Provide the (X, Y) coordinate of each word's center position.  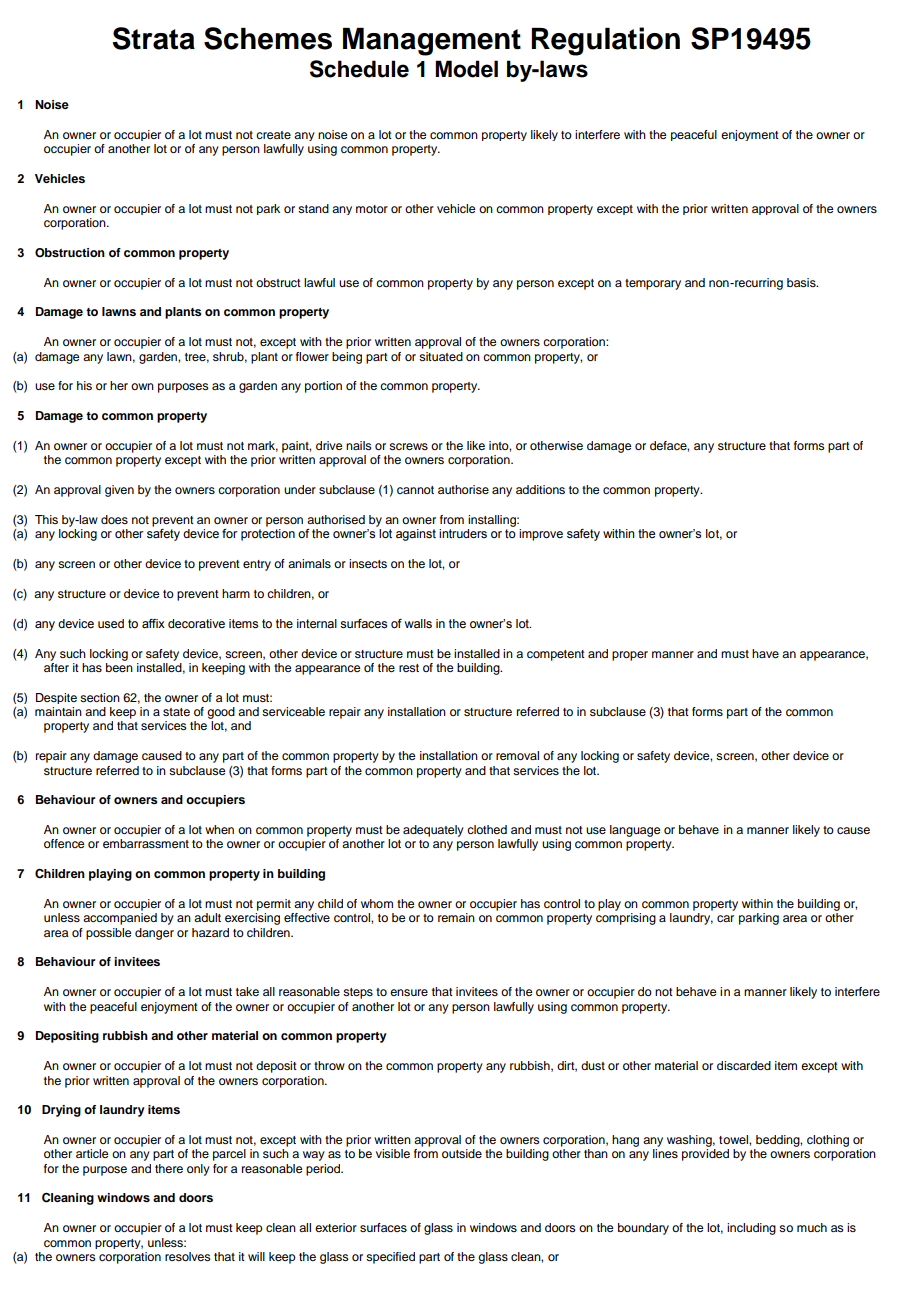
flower (312, 356)
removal (517, 755)
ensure (409, 992)
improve (541, 535)
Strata (154, 38)
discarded (744, 1065)
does (114, 519)
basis (802, 282)
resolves (188, 1256)
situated (441, 356)
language (635, 831)
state (176, 712)
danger (154, 934)
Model (466, 69)
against (416, 535)
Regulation (605, 41)
